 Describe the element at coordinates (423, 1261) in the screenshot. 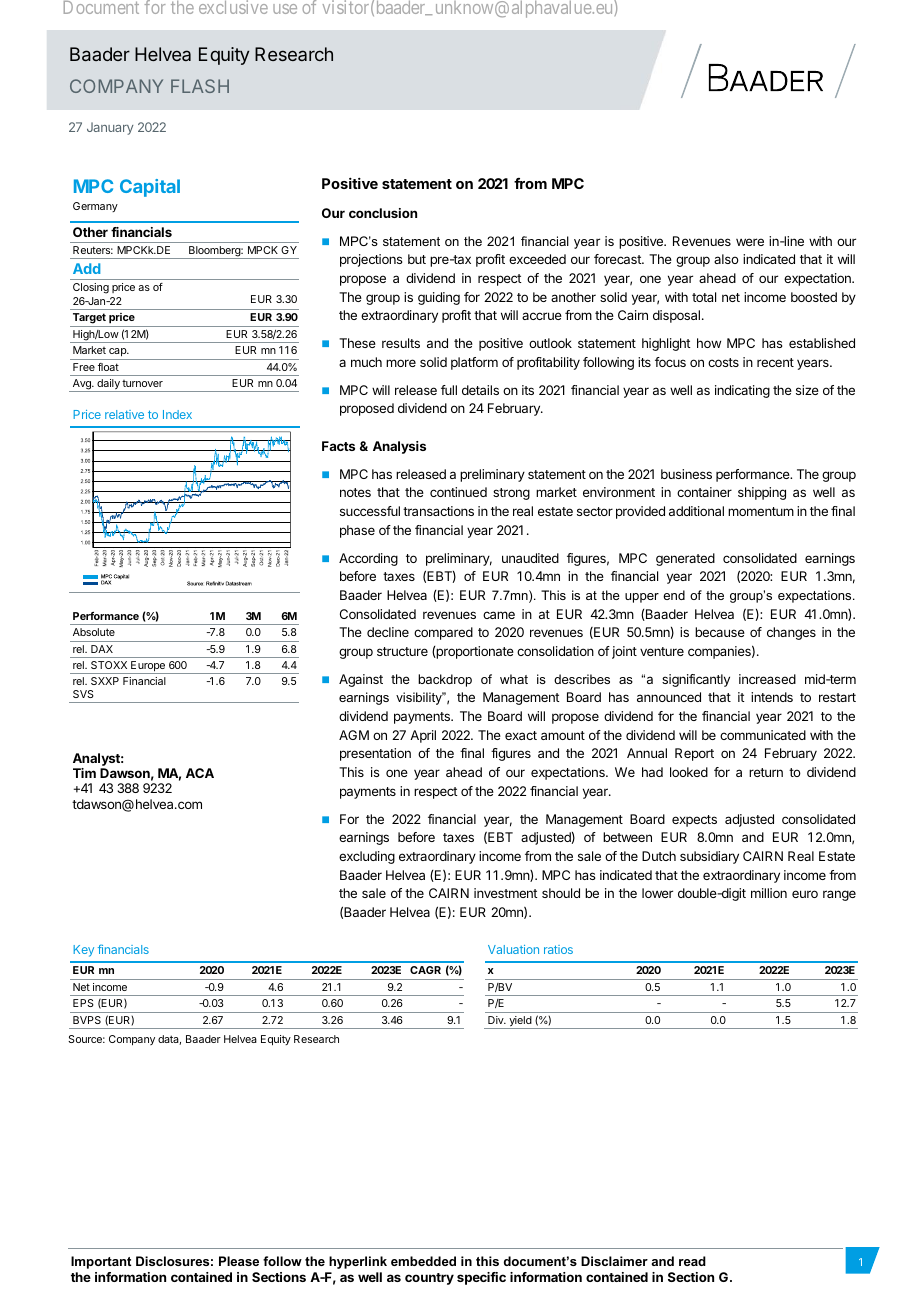

I see `embedded` at that location.
